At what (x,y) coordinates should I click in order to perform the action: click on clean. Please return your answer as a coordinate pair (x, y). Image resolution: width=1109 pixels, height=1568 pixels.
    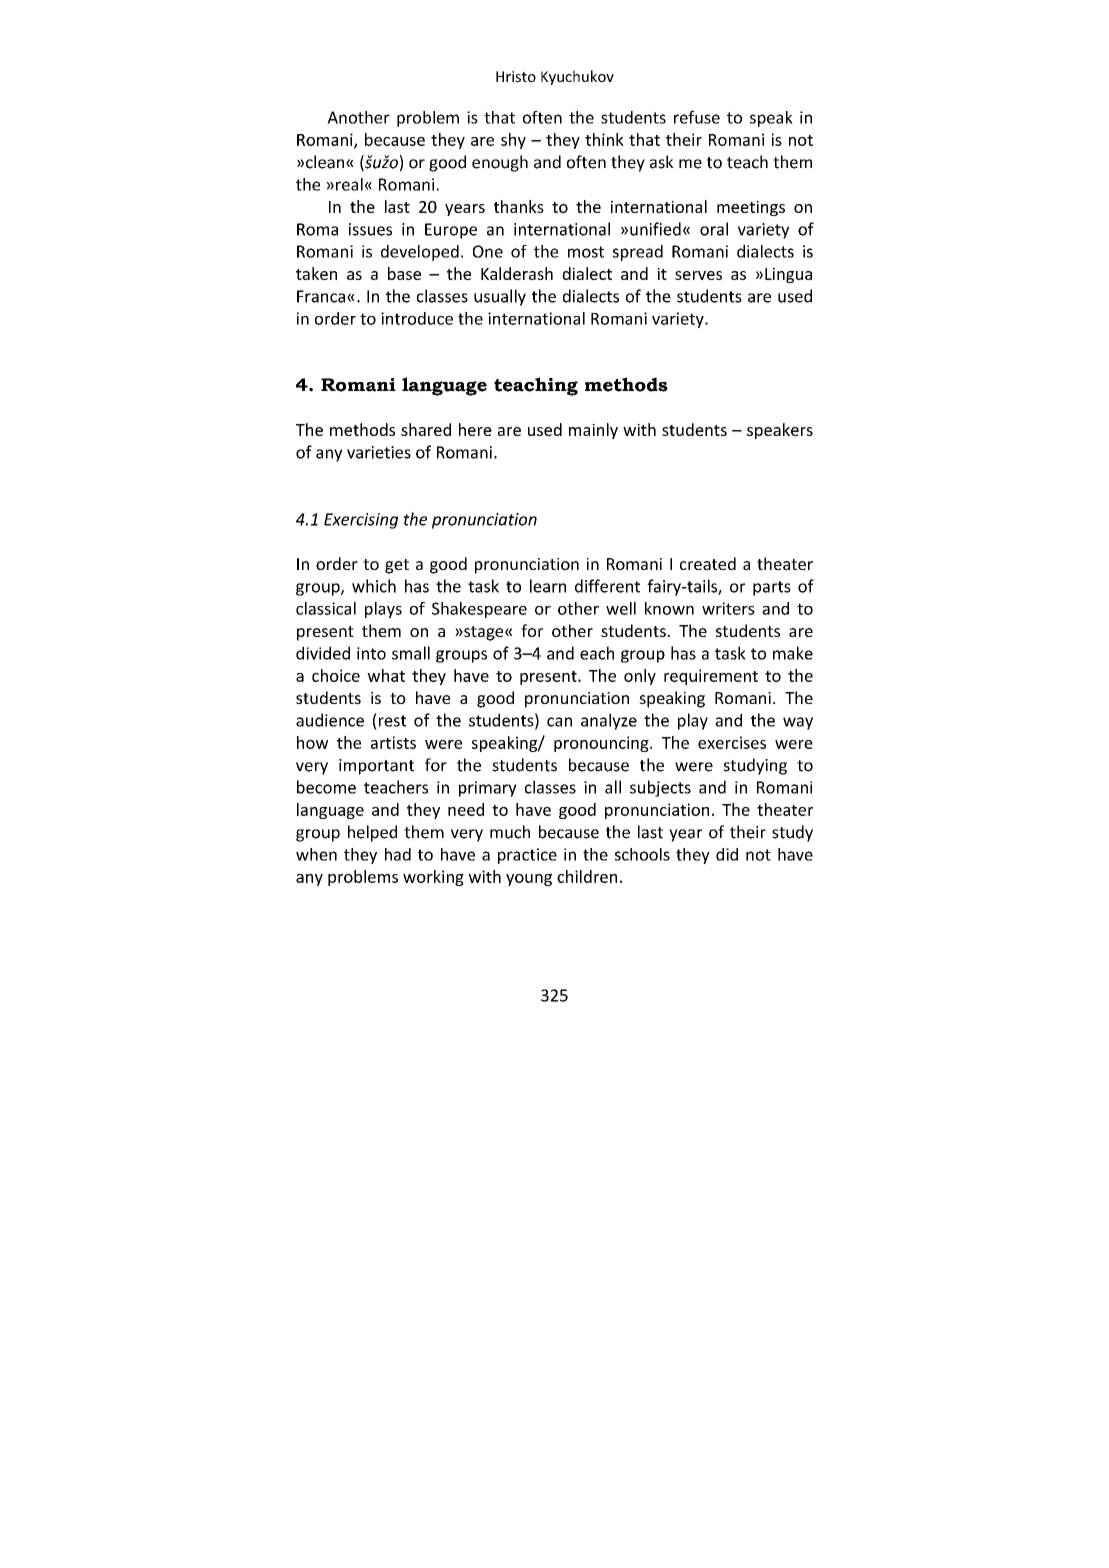
    Looking at the image, I should click on (326, 162).
